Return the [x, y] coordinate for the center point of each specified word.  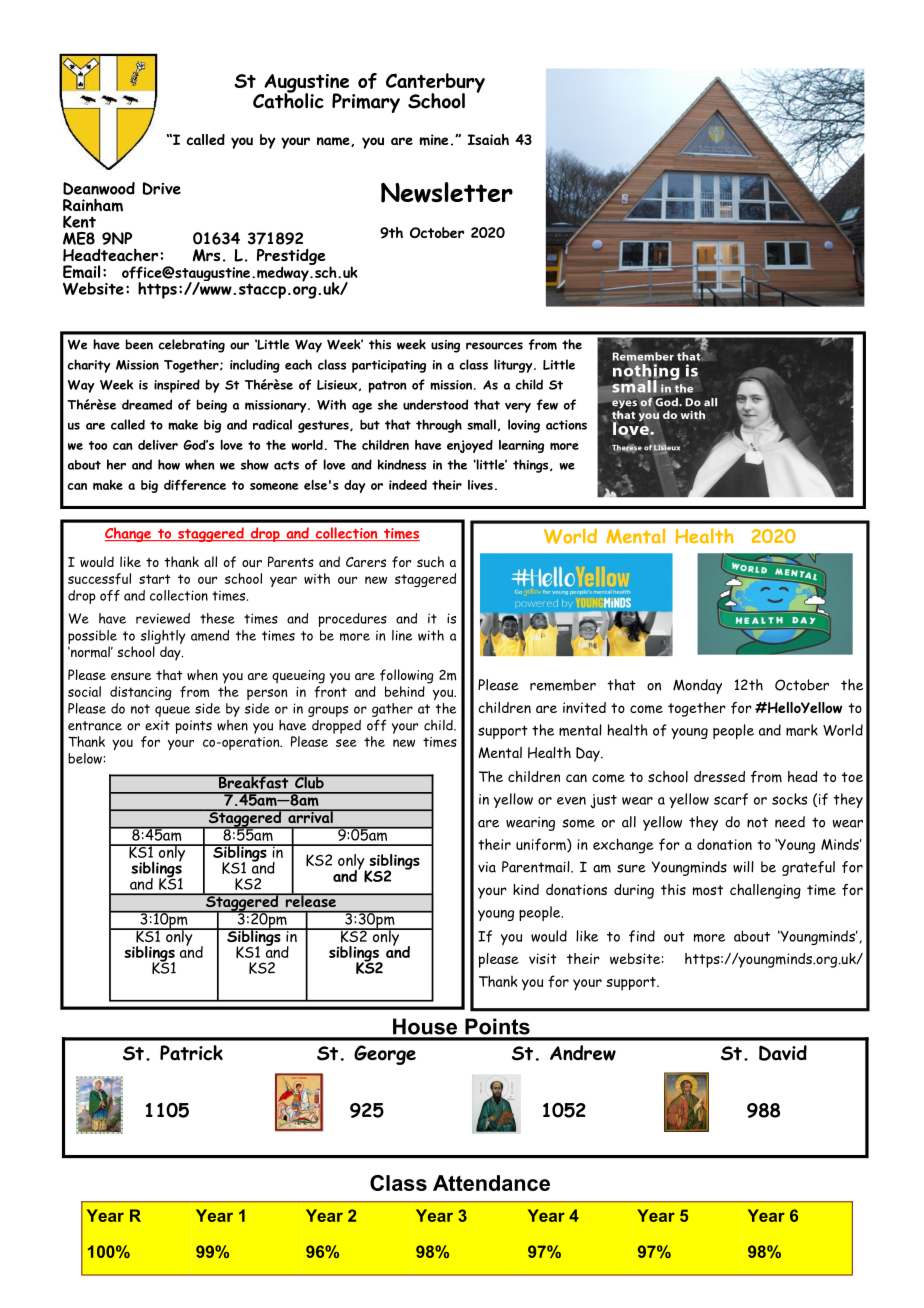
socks [789, 799]
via [487, 867]
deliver [158, 445]
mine [434, 140]
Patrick [191, 1053]
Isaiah [488, 139]
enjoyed [470, 446]
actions [566, 425]
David [783, 1053]
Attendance [491, 1183]
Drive [162, 188]
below [86, 758]
